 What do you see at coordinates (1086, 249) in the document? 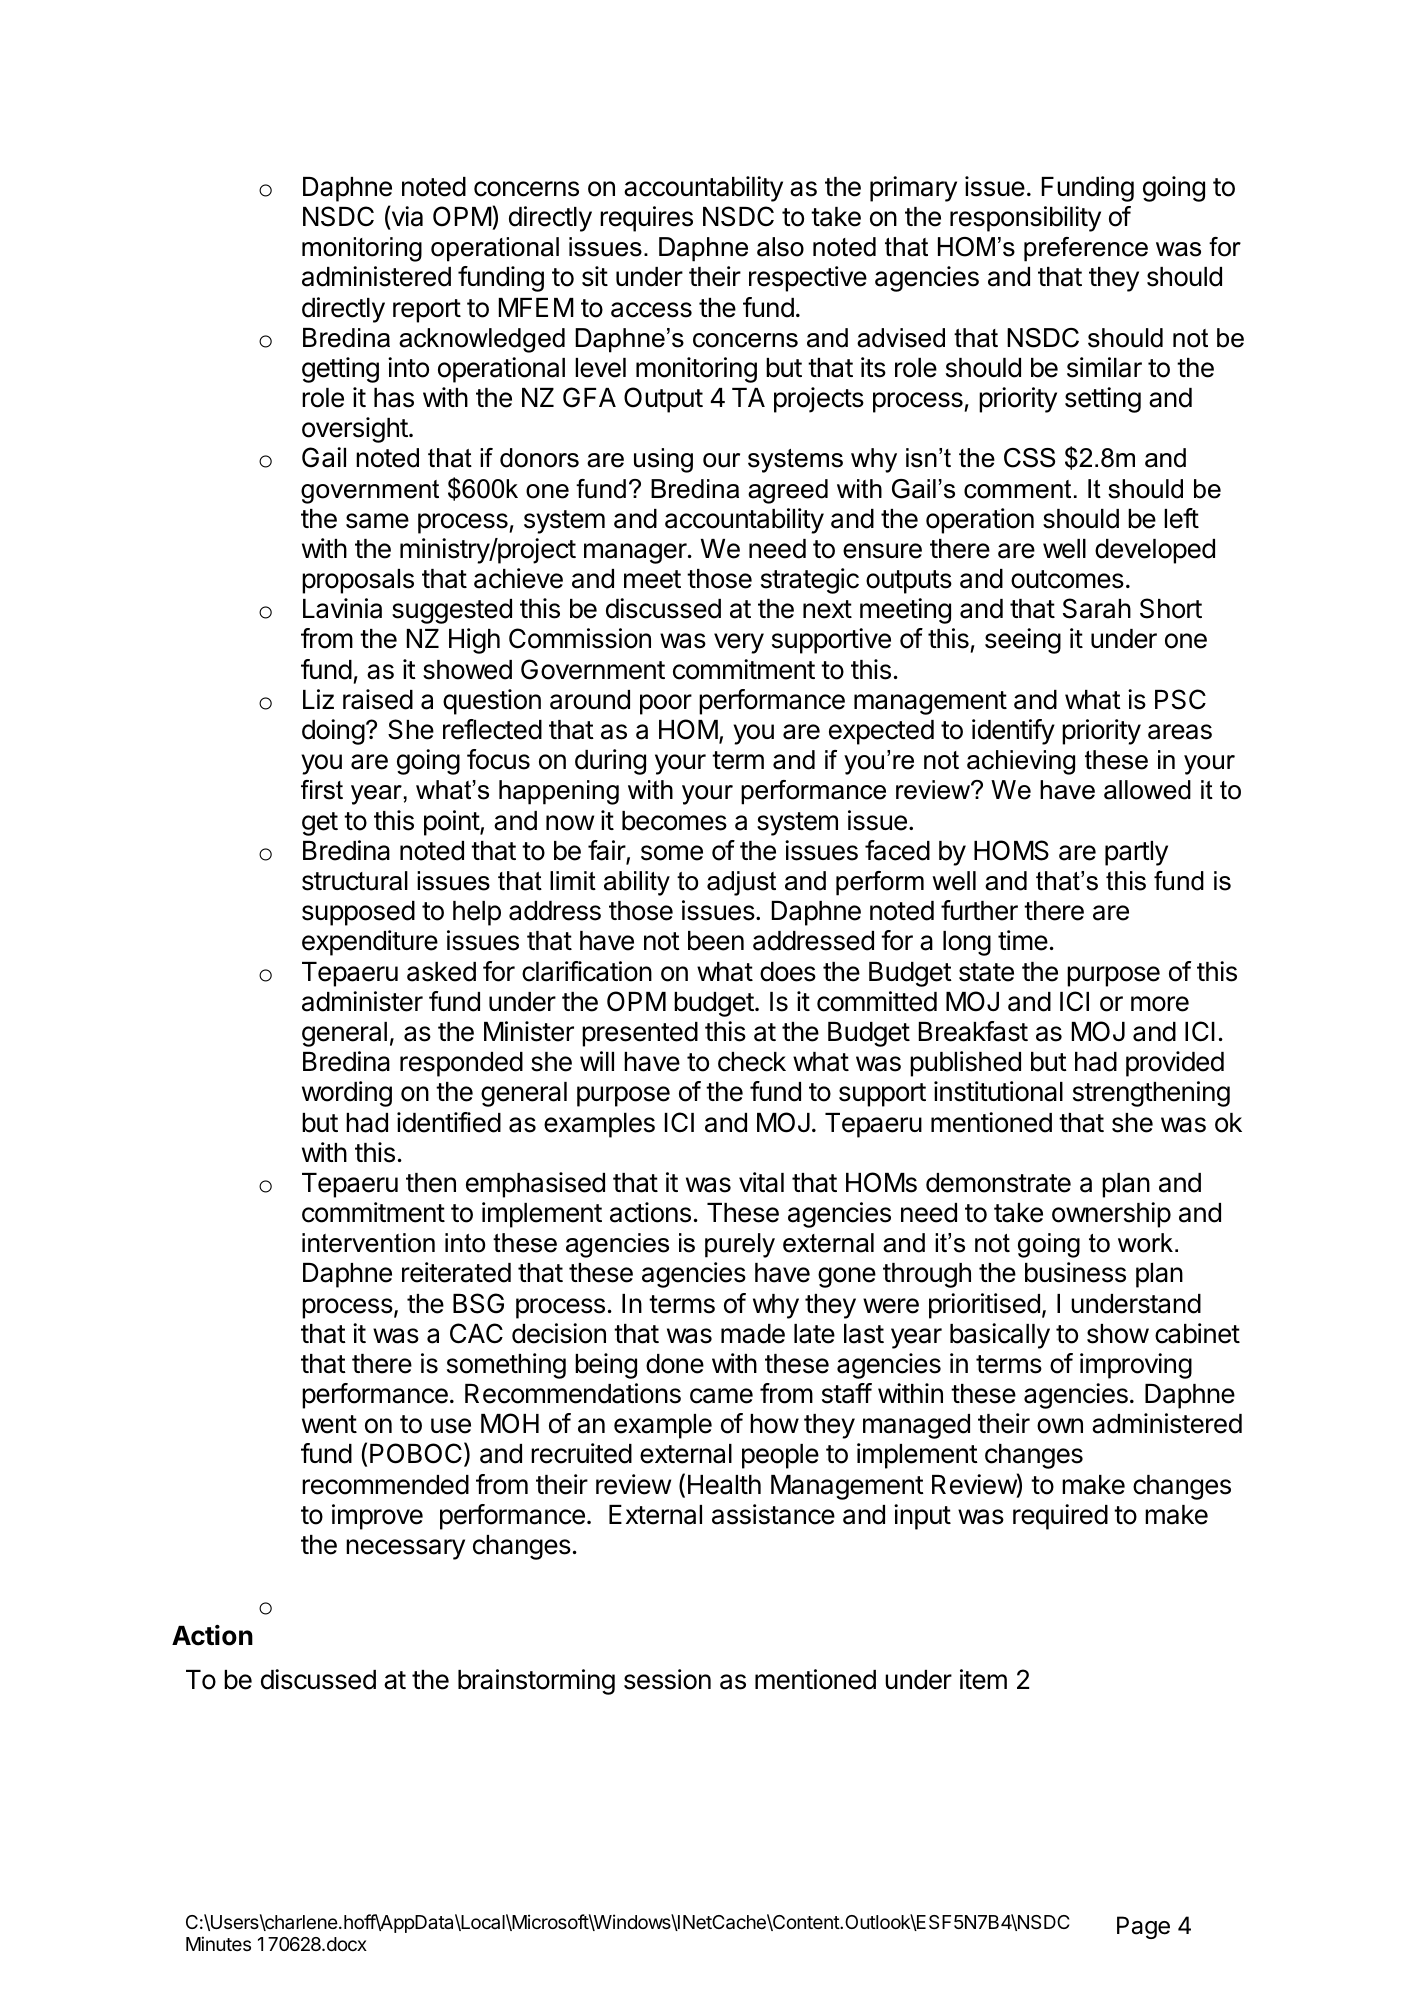
I see `preference` at bounding box center [1086, 249].
